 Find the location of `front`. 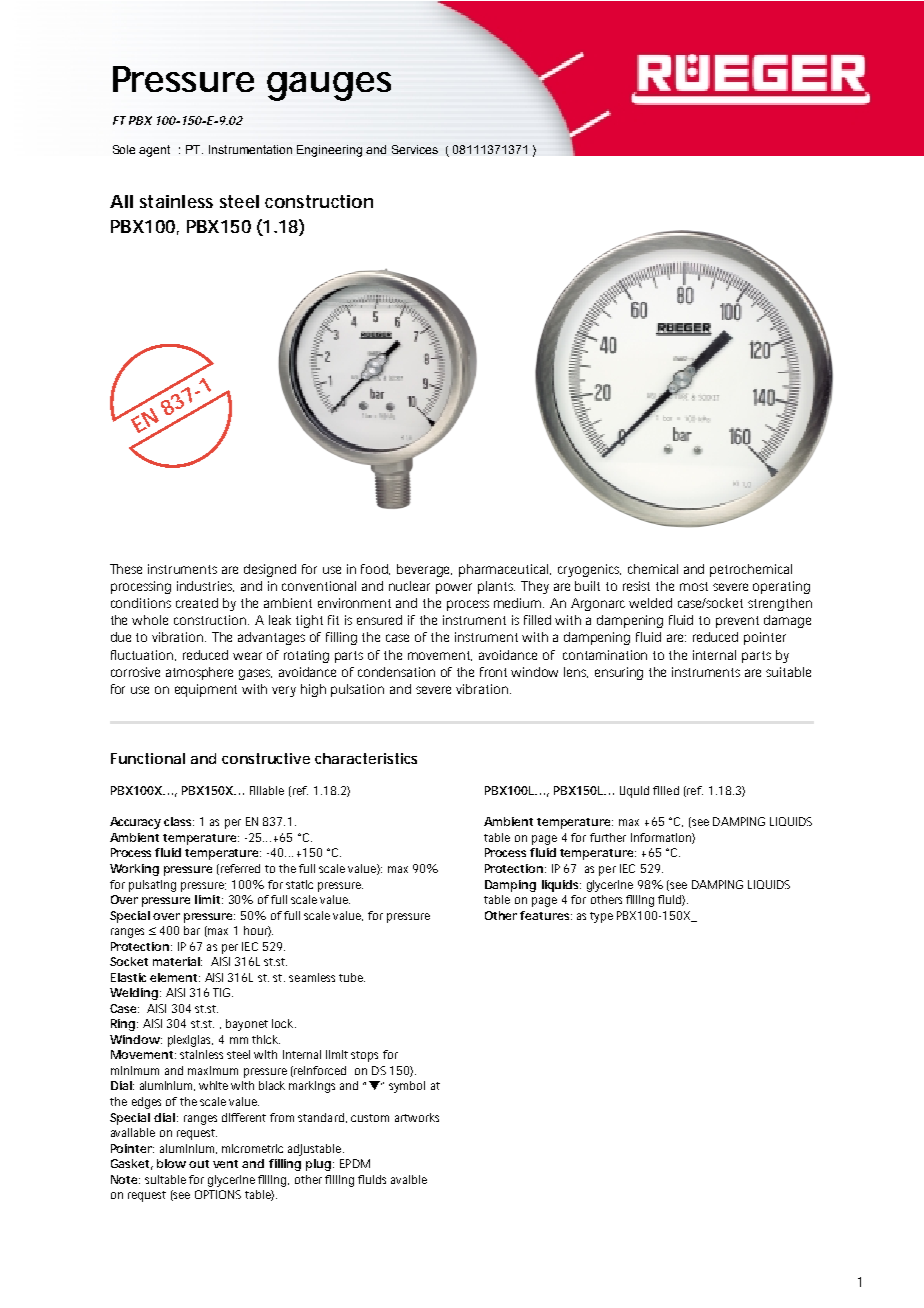

front is located at coordinates (493, 672).
